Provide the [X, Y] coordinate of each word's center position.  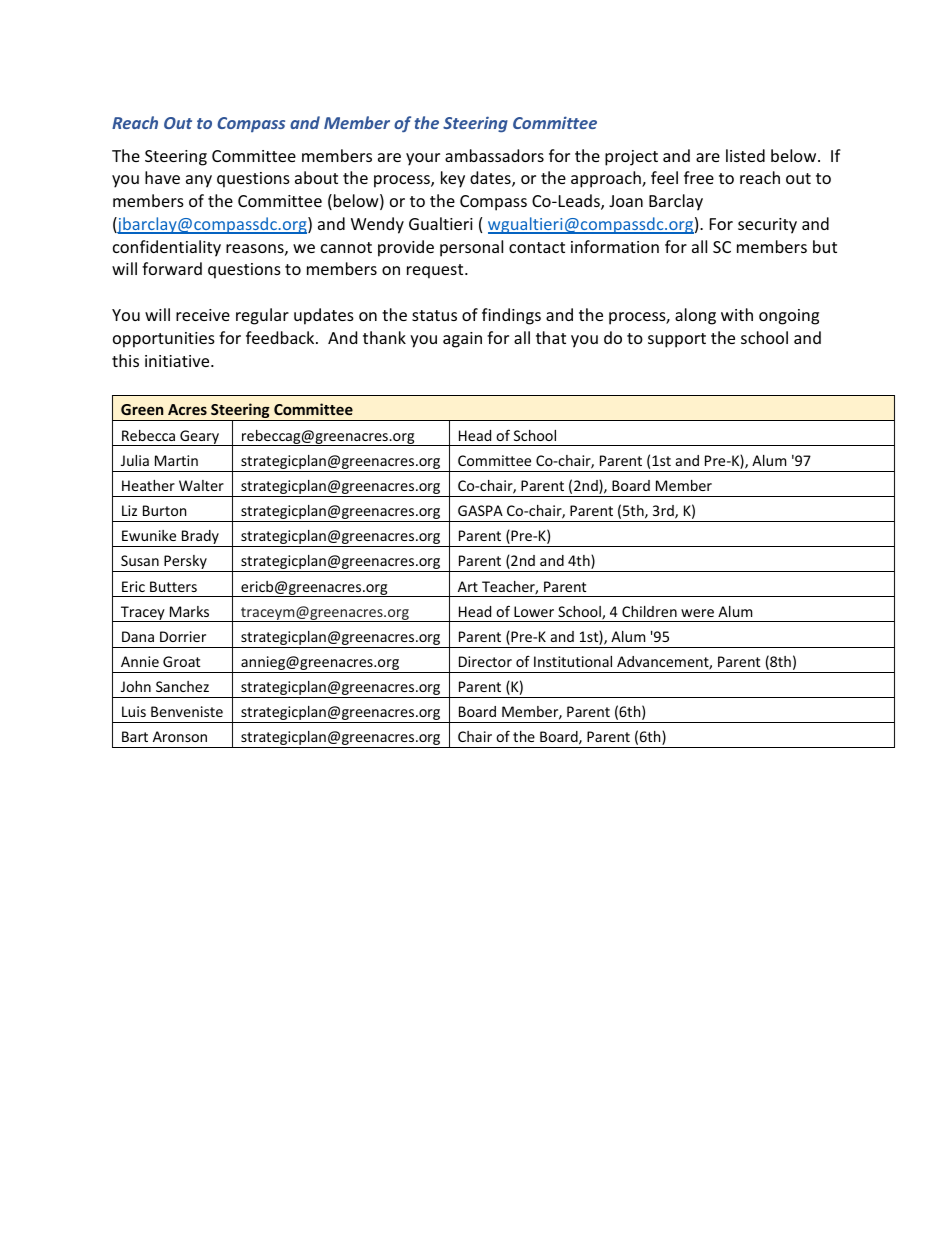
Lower [534, 611]
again [462, 340]
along [695, 316]
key [453, 179]
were [697, 613]
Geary [199, 438]
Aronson [180, 736]
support [677, 340]
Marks [189, 611]
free [699, 177]
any [199, 181]
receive [203, 315]
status [434, 315]
